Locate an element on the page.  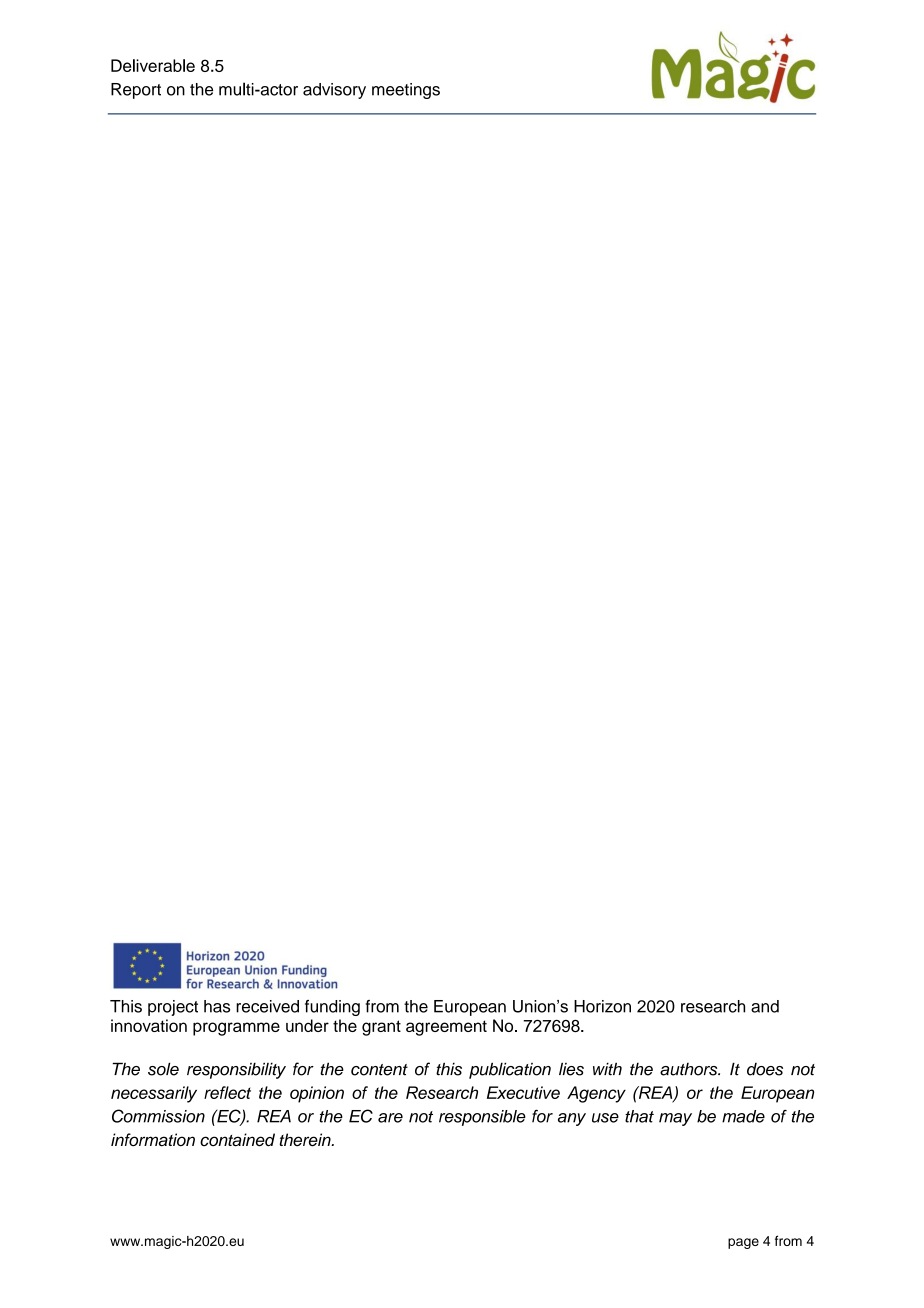
meetings is located at coordinates (406, 91).
